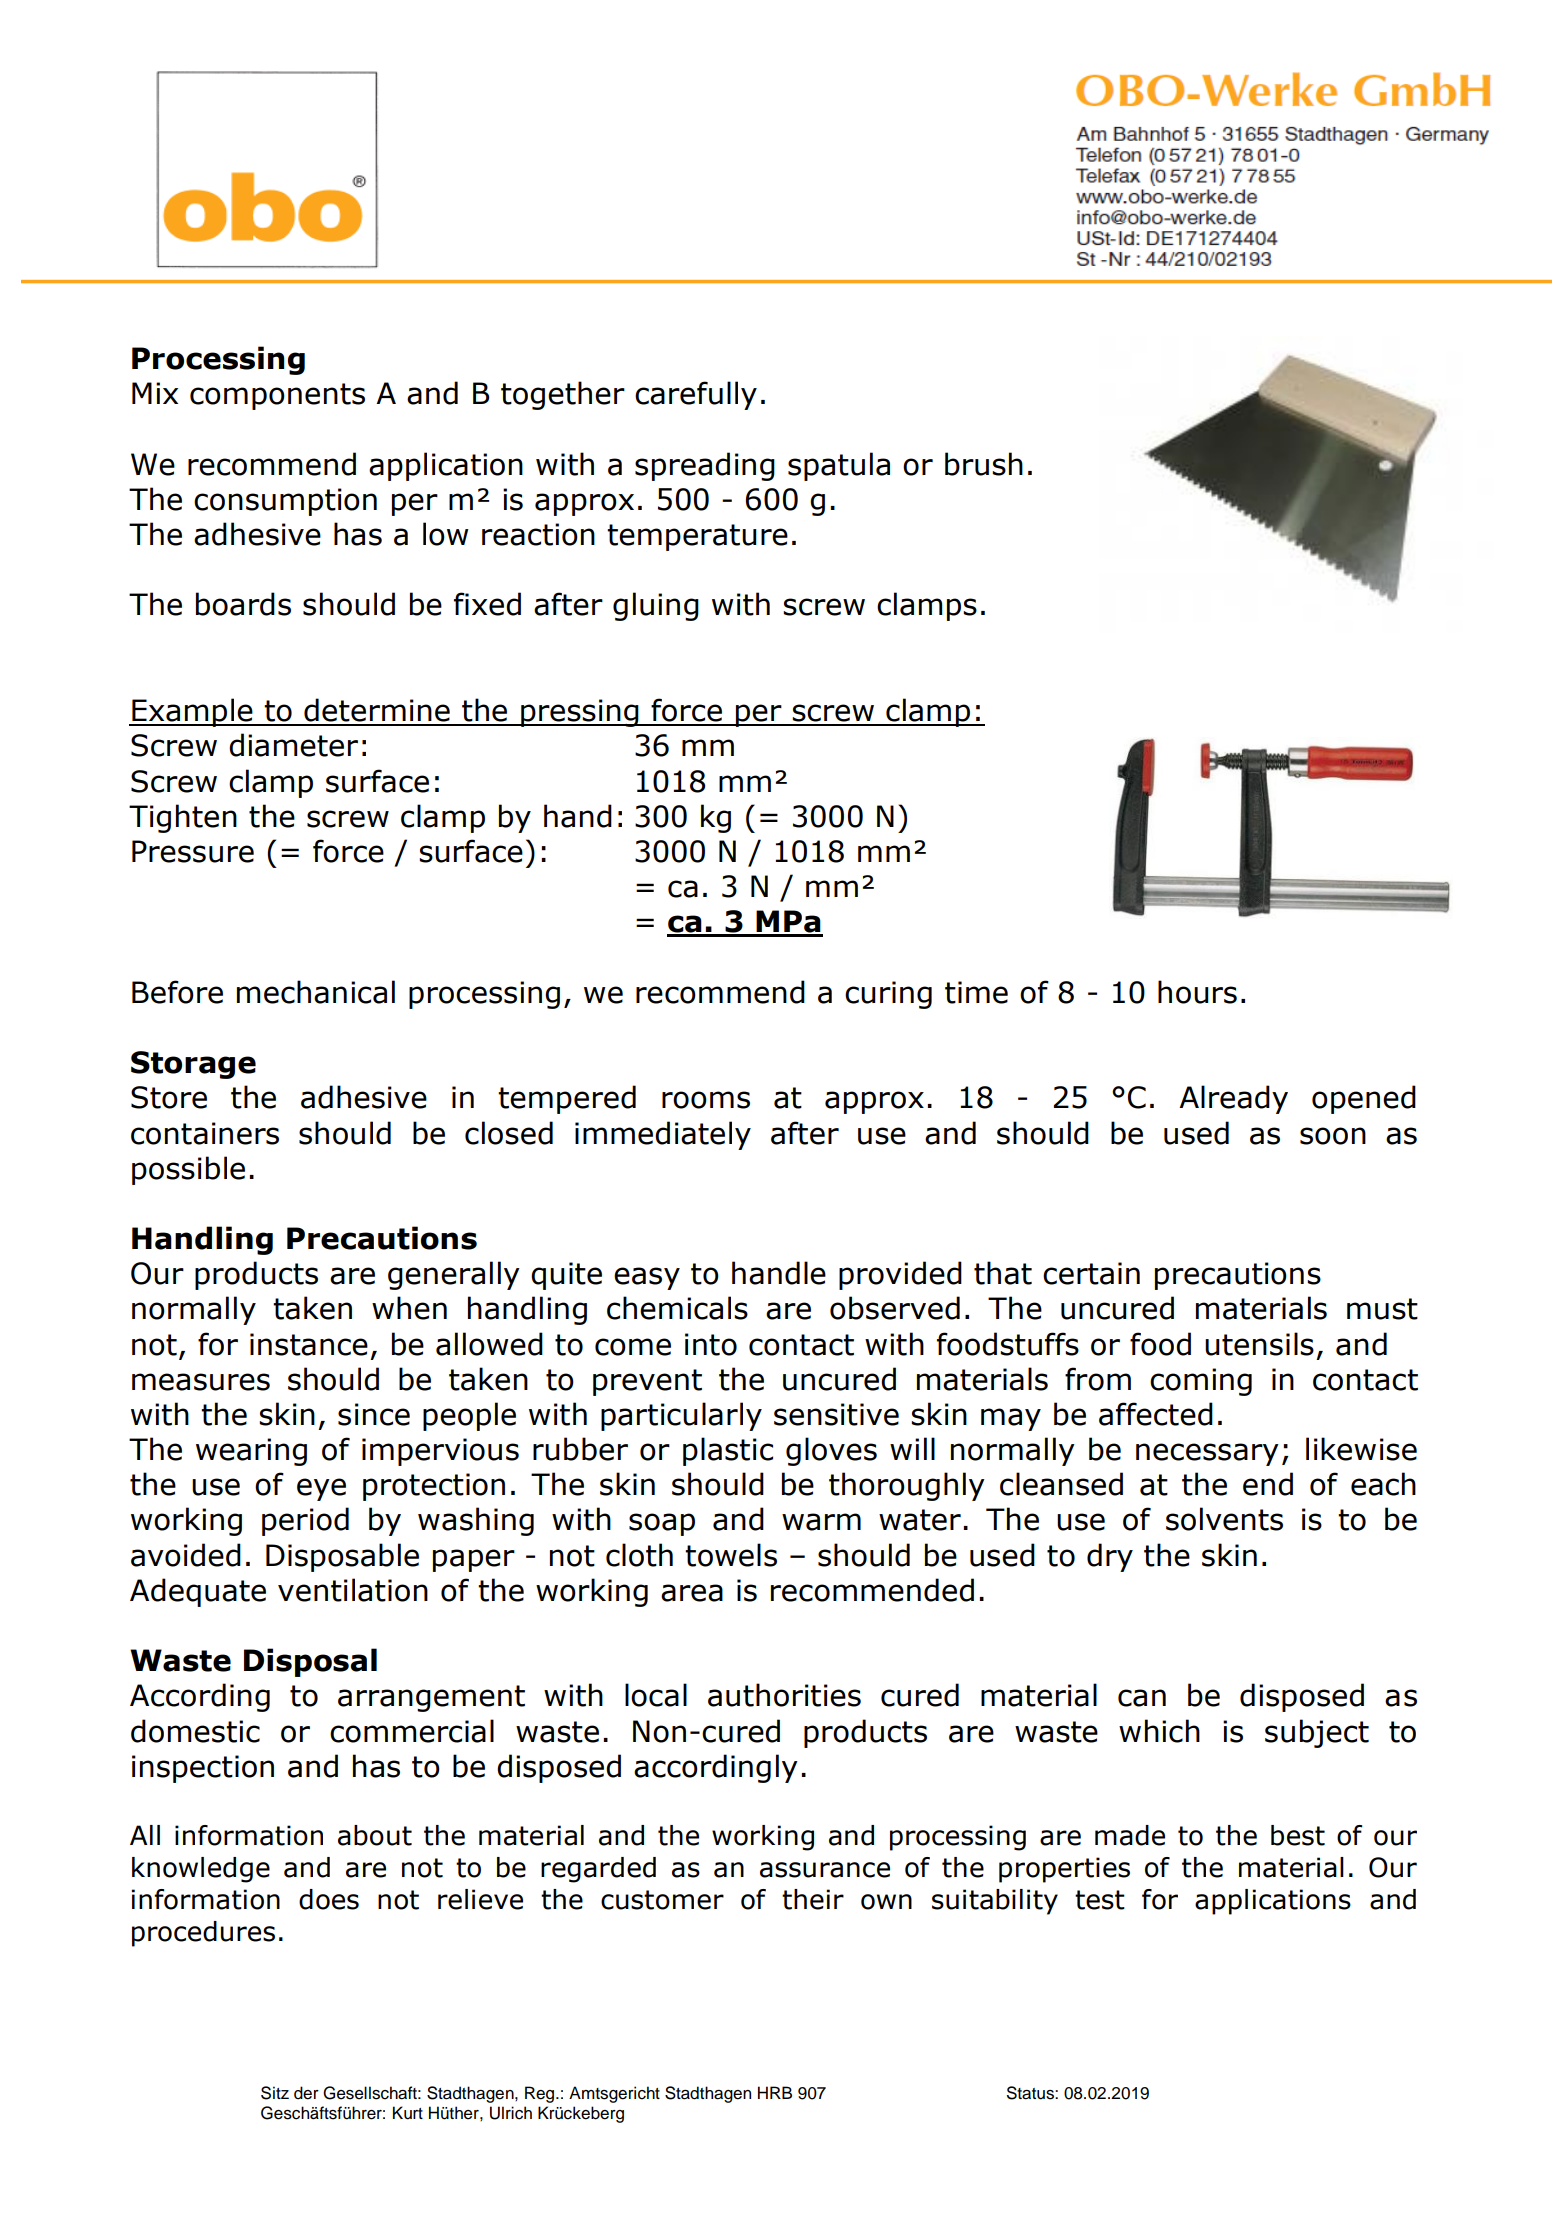 The width and height of the page is (1567, 2216). Describe the element at coordinates (277, 396) in the page. I see `components` at that location.
